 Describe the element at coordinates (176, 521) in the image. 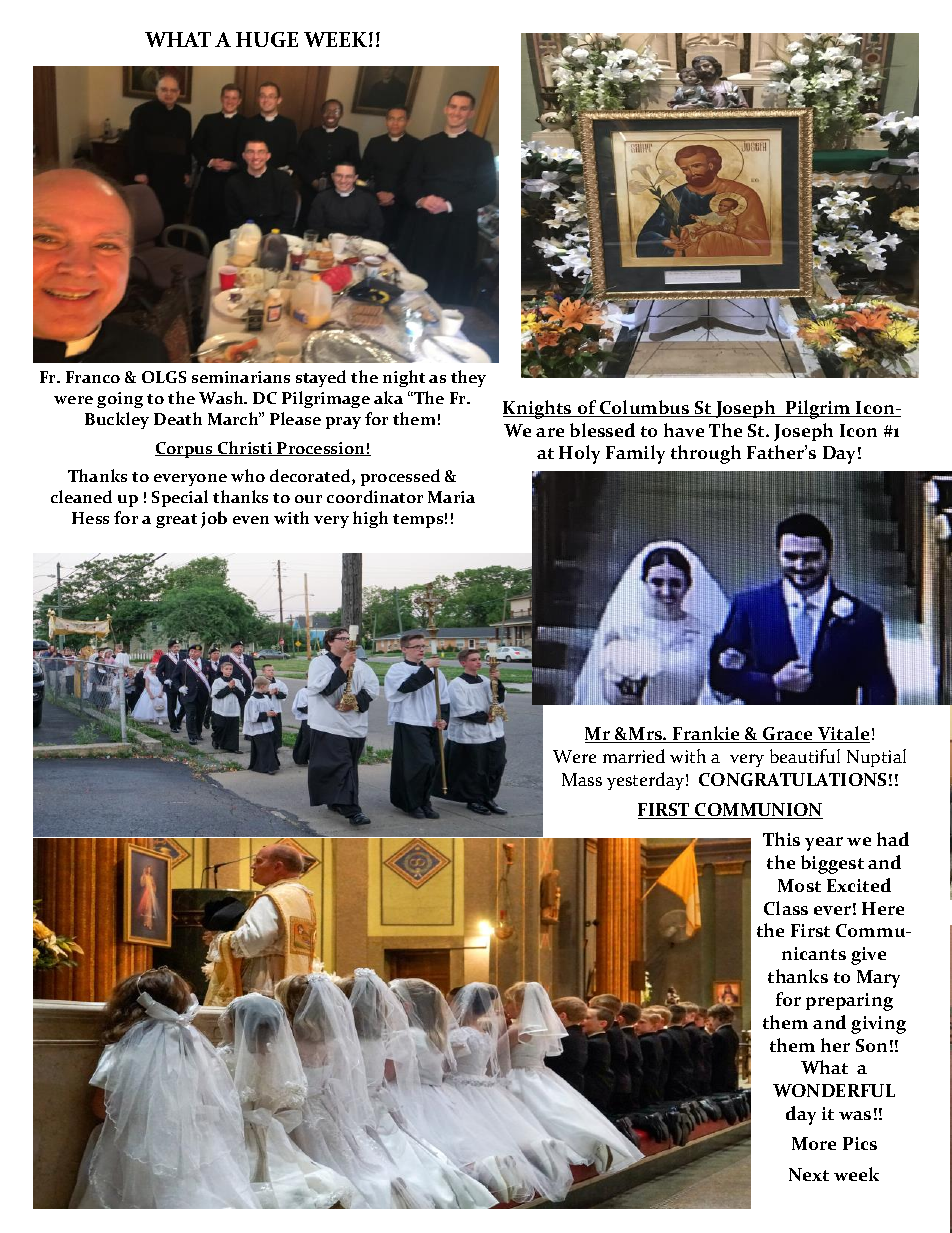

I see `great` at that location.
